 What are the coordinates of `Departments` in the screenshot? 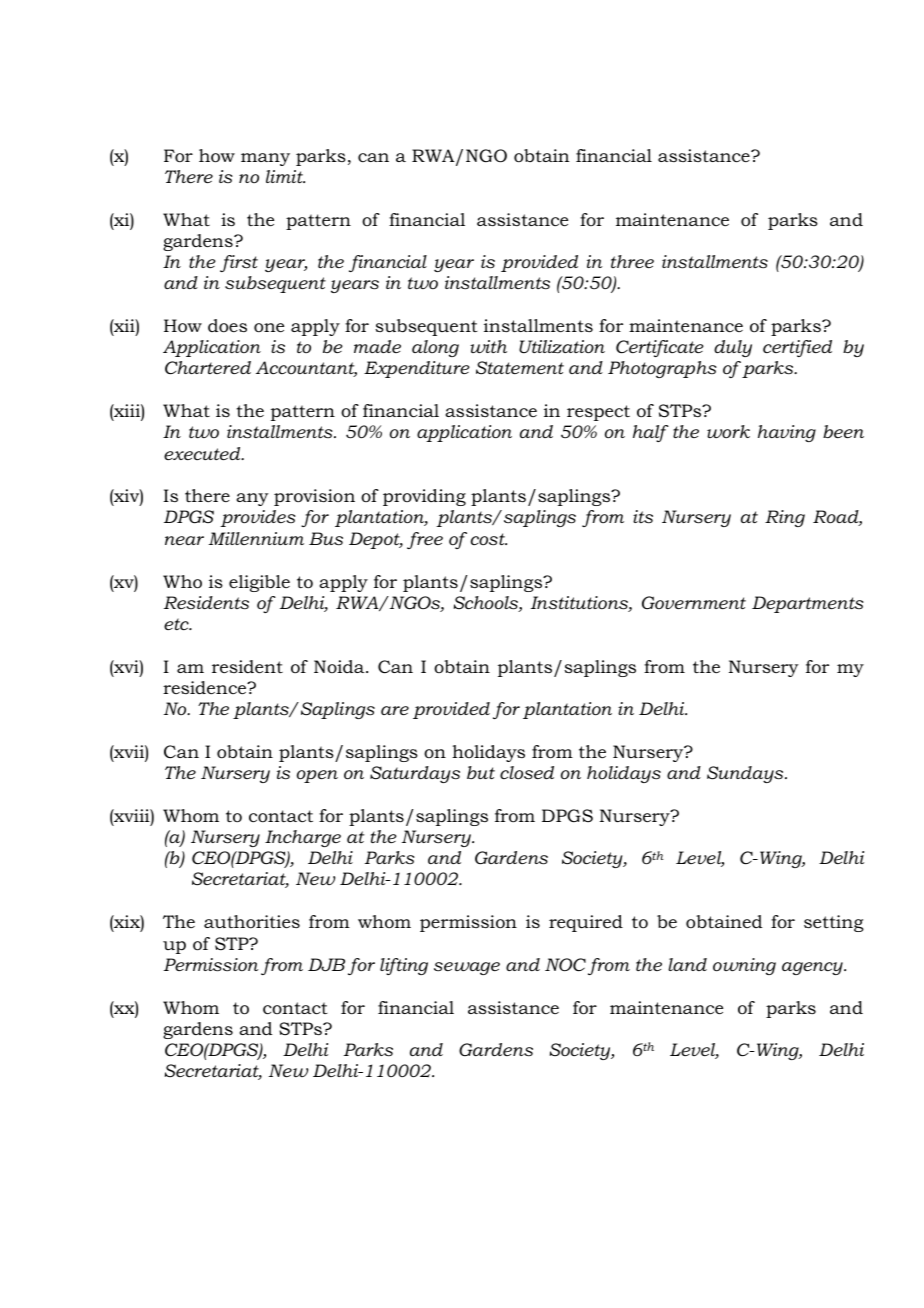 It's located at (808, 604).
